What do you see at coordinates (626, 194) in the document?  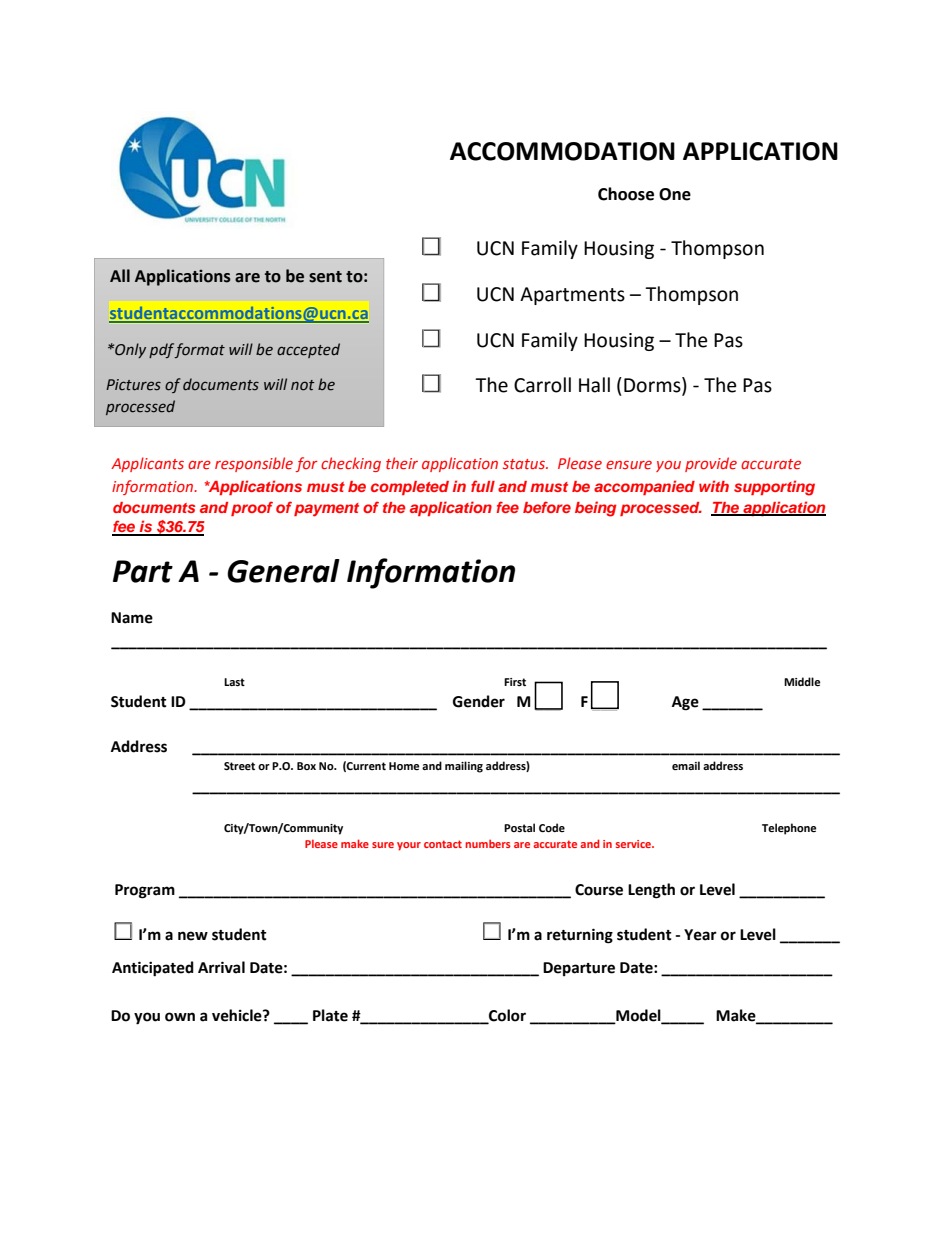 I see `Choose` at bounding box center [626, 194].
